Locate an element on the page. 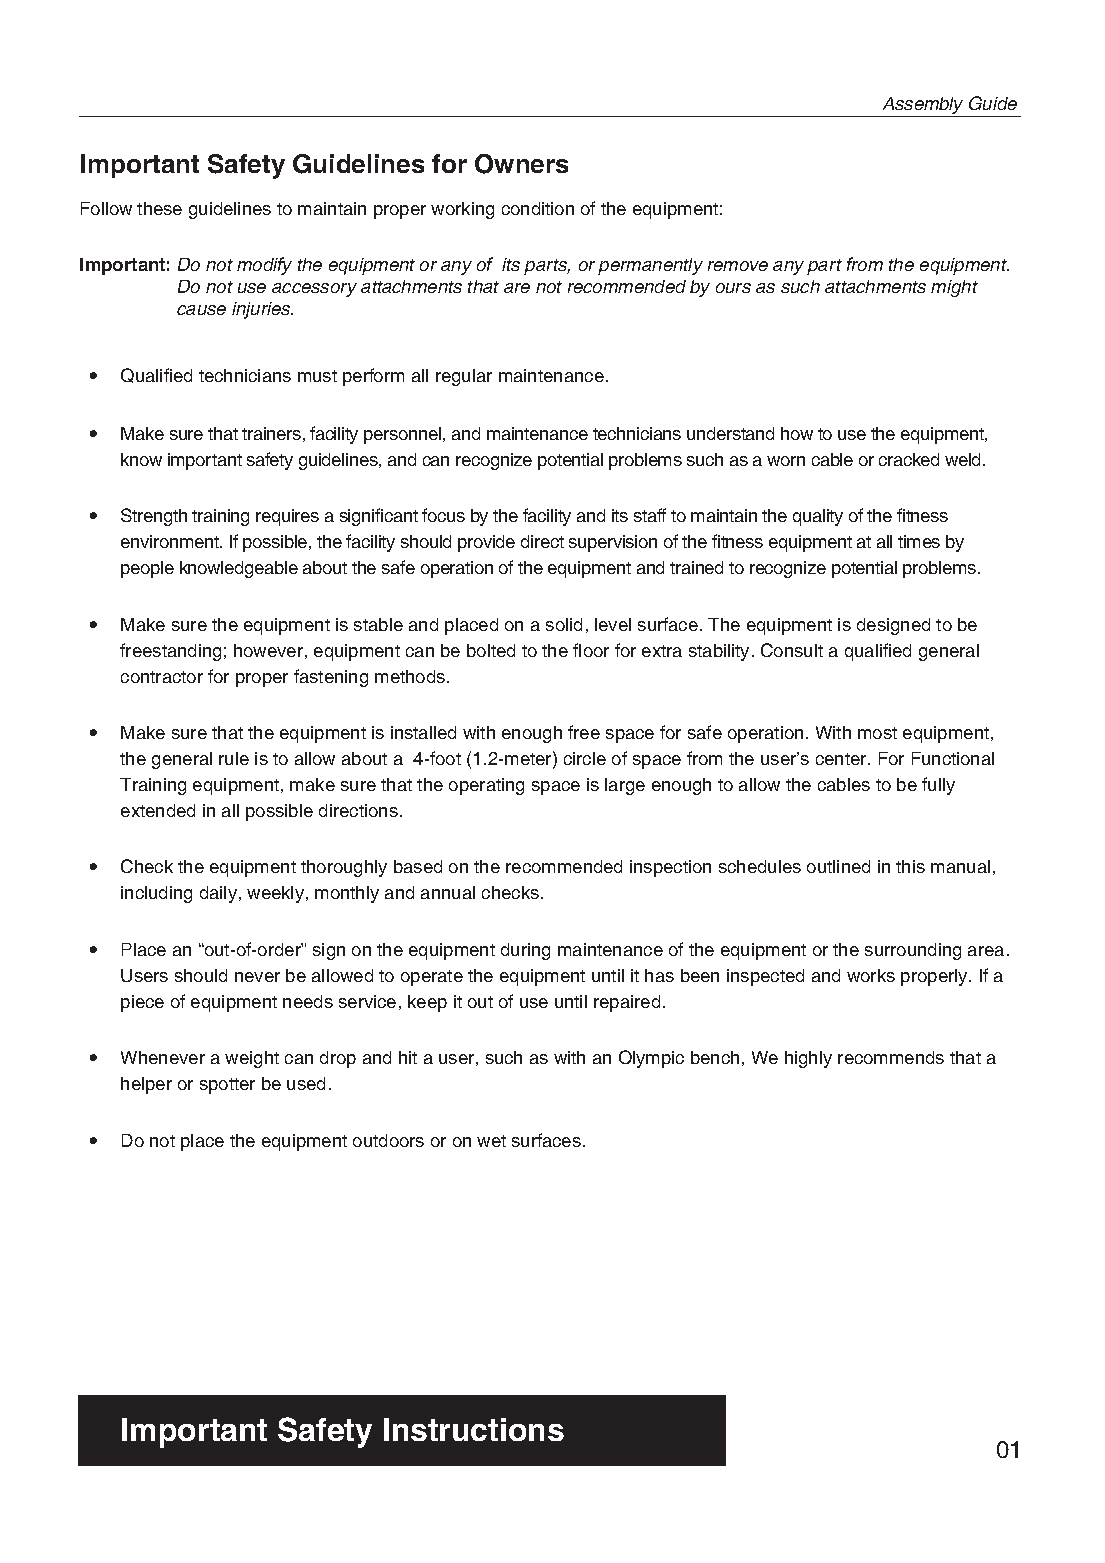 The width and height of the page is (1105, 1563). these is located at coordinates (159, 208).
